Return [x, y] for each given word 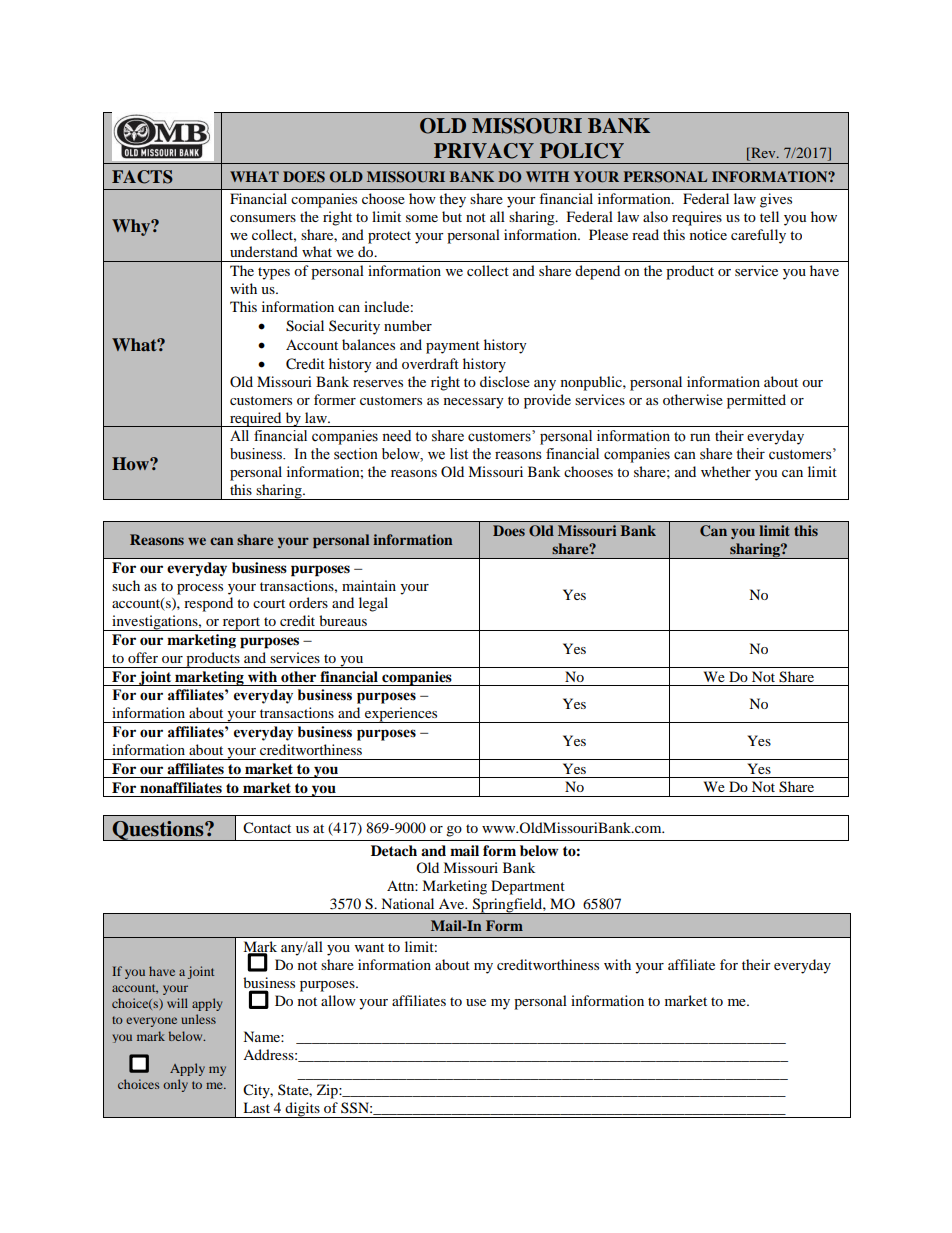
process [200, 589]
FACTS [142, 177]
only [175, 1085]
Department [528, 887]
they [452, 200]
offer [143, 657]
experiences [401, 715]
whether [726, 471]
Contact [267, 828]
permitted [756, 401]
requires [697, 218]
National [407, 903]
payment [453, 347]
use [476, 1002]
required [256, 419]
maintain [369, 585]
